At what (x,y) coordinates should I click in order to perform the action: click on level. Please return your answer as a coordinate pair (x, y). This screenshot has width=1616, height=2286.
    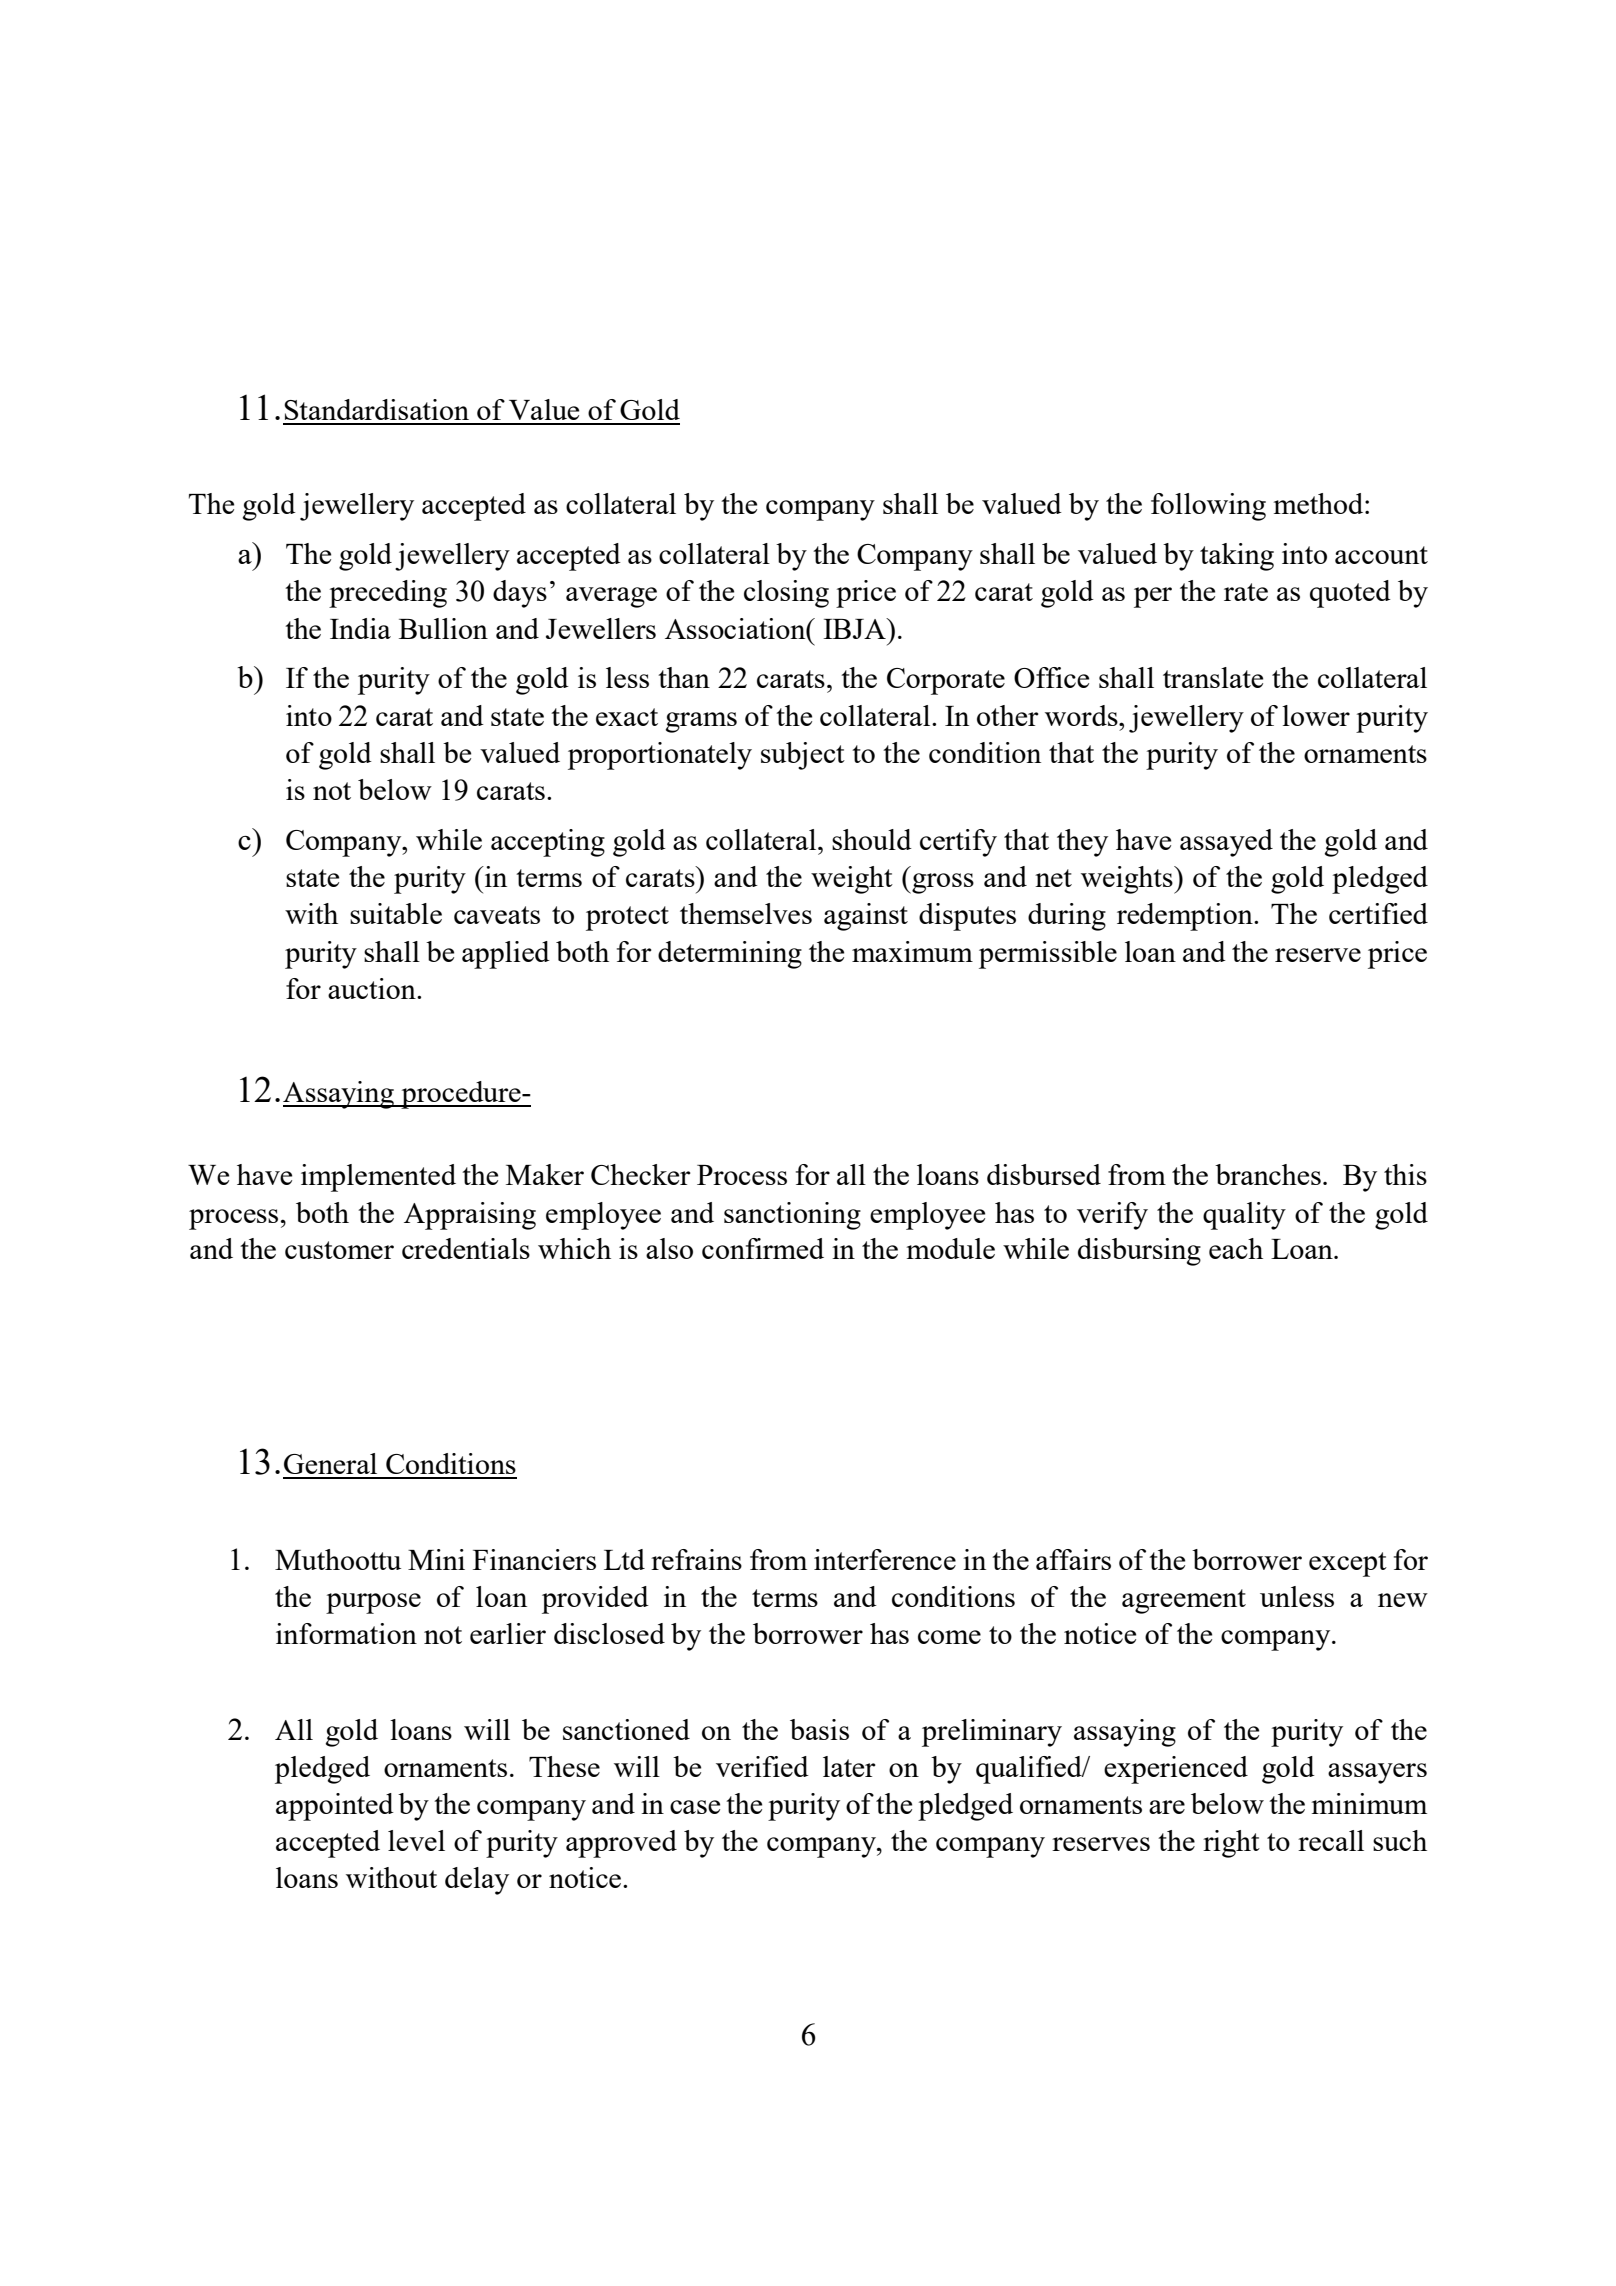
    Looking at the image, I should click on (416, 1840).
